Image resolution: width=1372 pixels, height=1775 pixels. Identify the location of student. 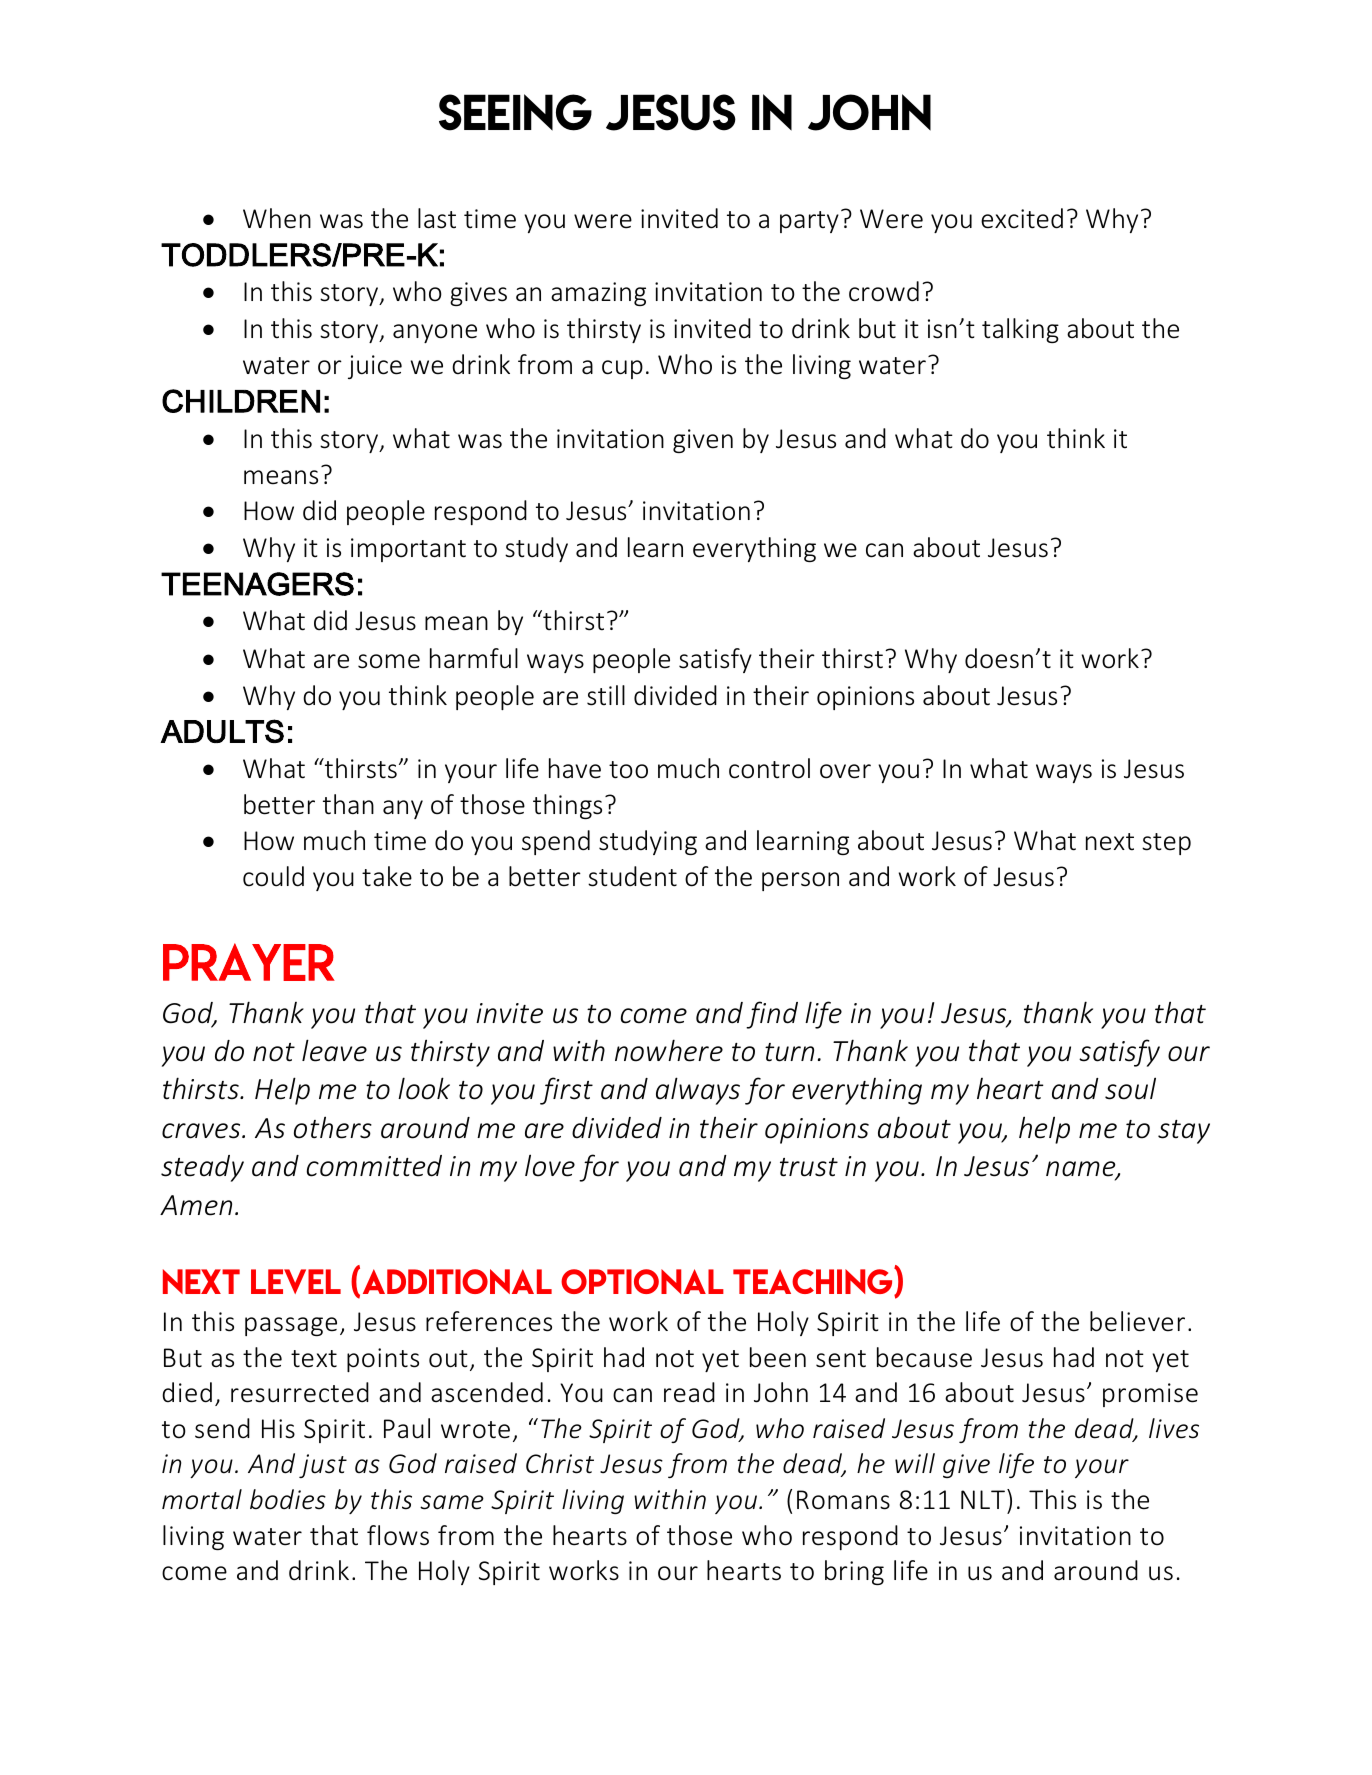
(632, 876).
